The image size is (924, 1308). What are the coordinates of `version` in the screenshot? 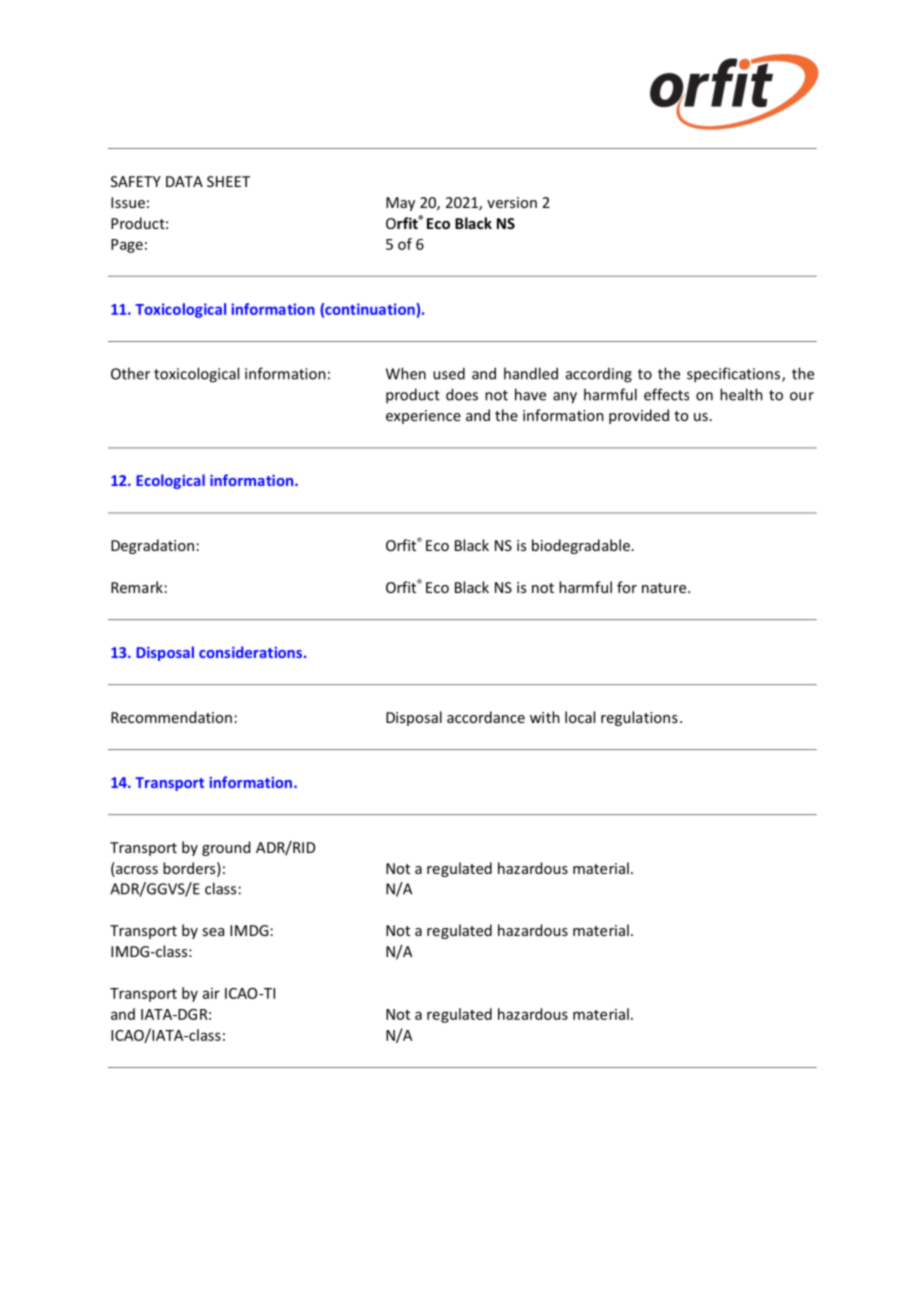 It's located at (512, 202).
